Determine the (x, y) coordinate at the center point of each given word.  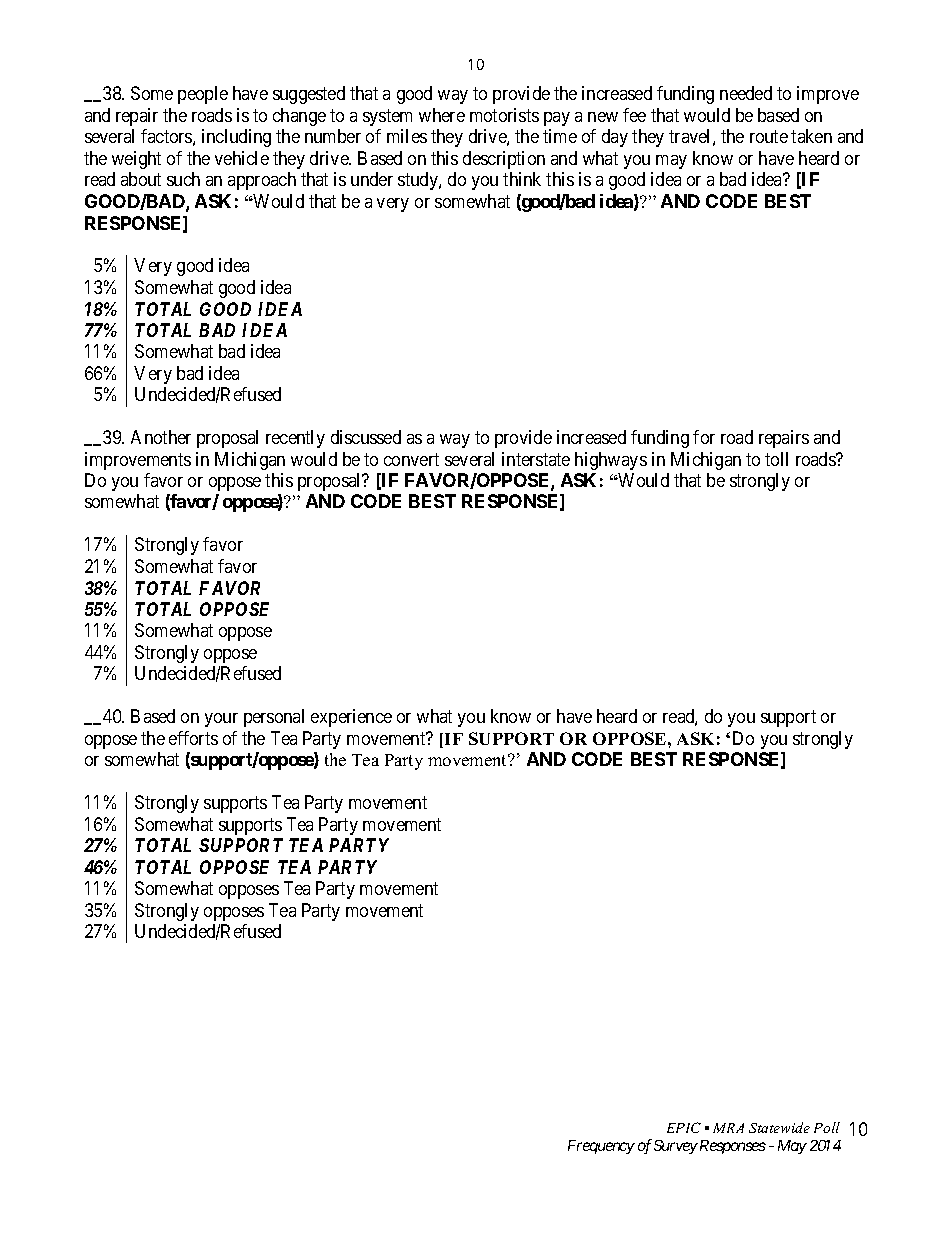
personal (274, 718)
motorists (504, 115)
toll (776, 459)
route (769, 137)
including (236, 138)
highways (611, 461)
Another (161, 437)
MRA (728, 1128)
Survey (676, 1147)
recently (295, 439)
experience (351, 718)
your (221, 720)
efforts (193, 738)
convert (411, 459)
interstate (536, 459)
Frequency (601, 1147)
